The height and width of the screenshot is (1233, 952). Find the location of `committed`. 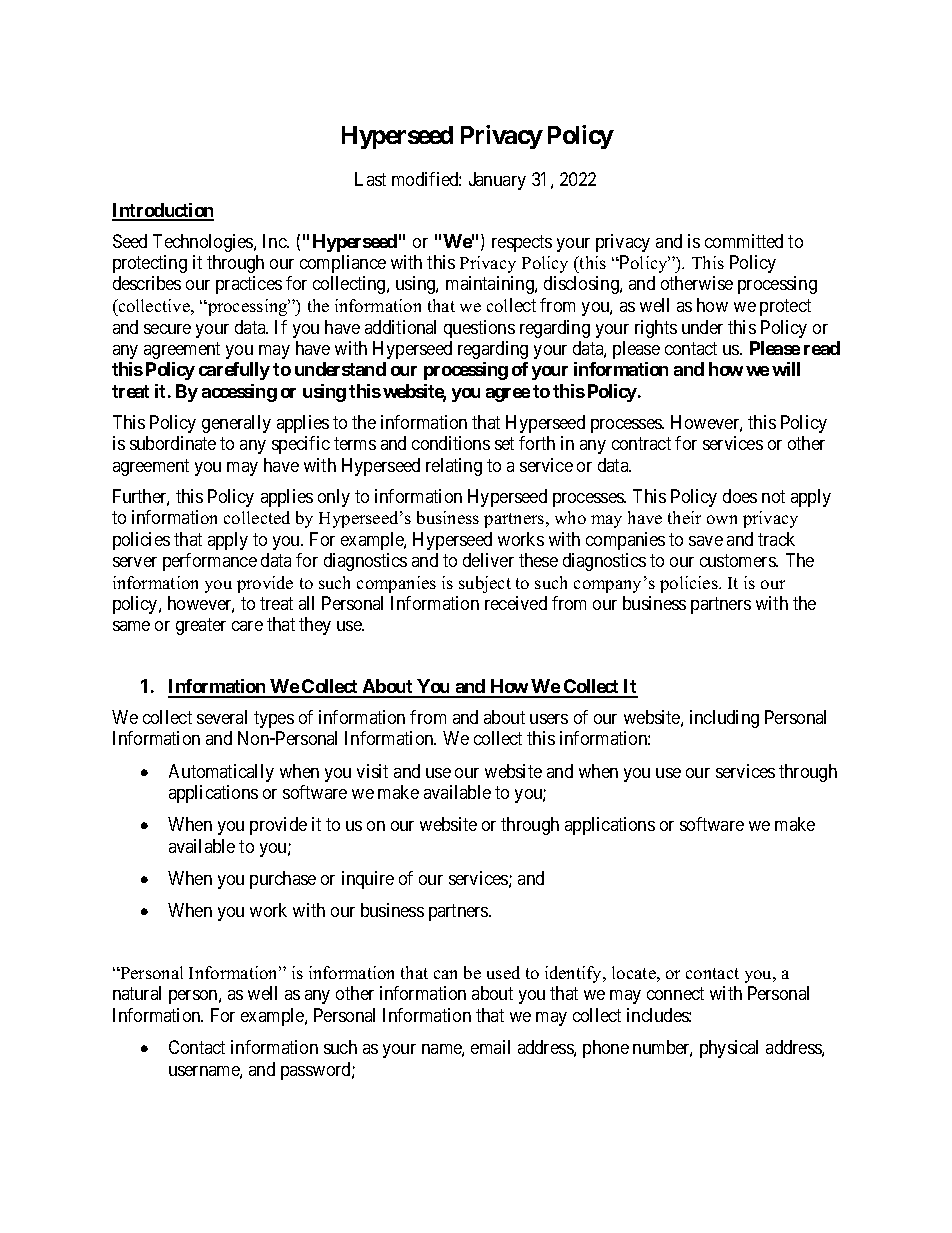

committed is located at coordinates (744, 241).
